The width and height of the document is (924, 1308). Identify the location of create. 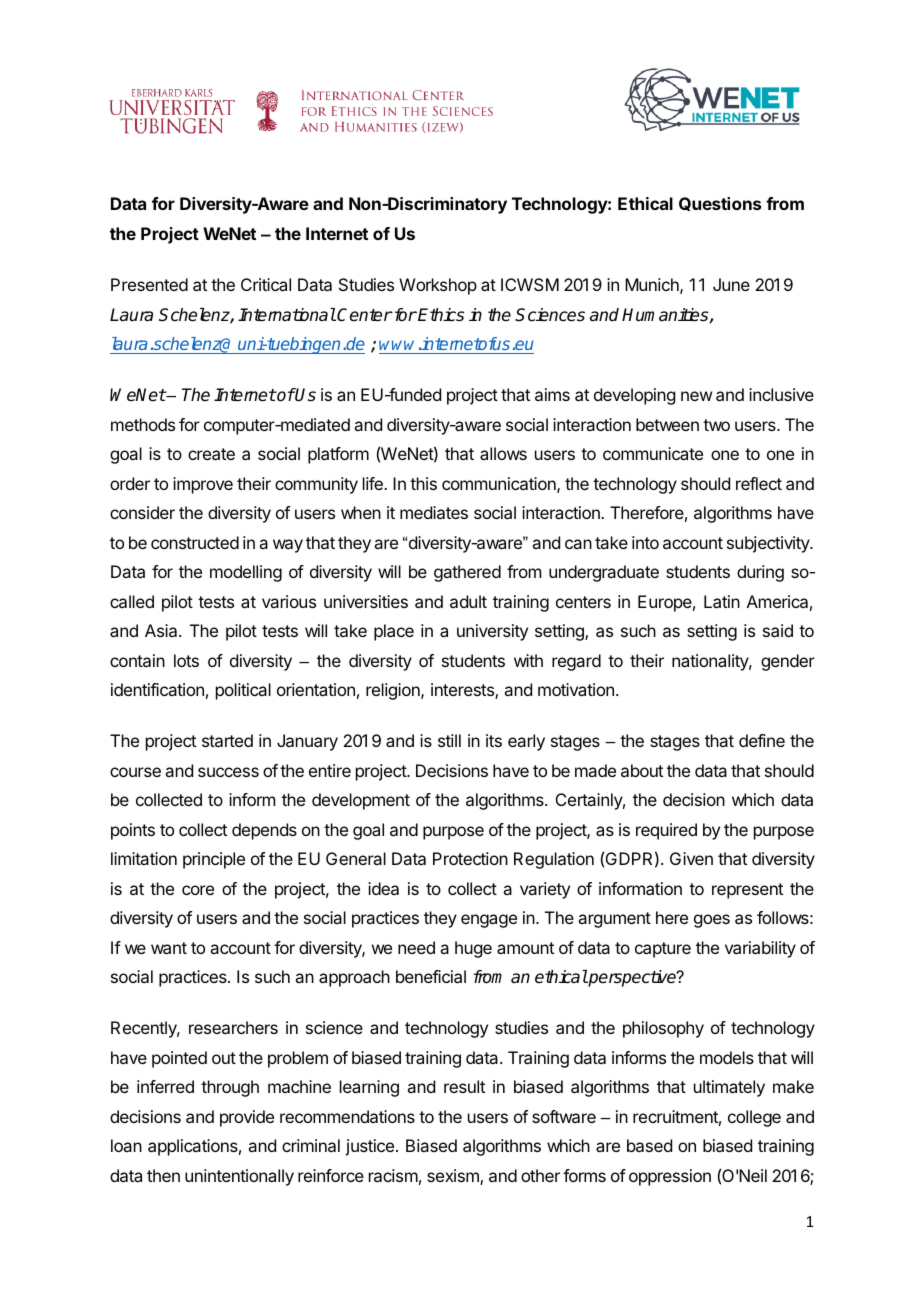
(211, 454).
